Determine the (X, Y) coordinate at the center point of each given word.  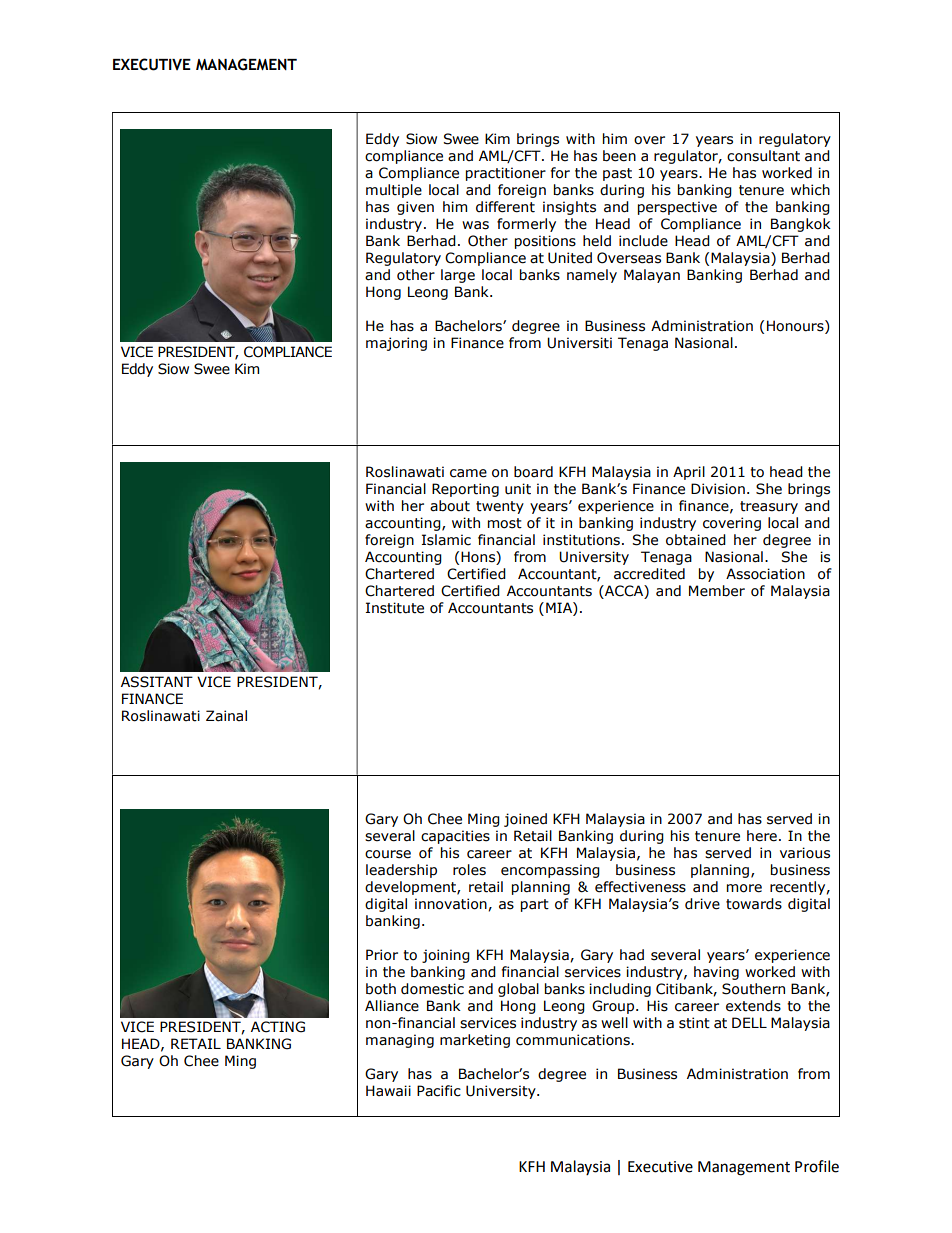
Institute (395, 608)
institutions (583, 540)
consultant (763, 156)
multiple (394, 191)
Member (717, 591)
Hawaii (388, 1091)
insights (569, 208)
